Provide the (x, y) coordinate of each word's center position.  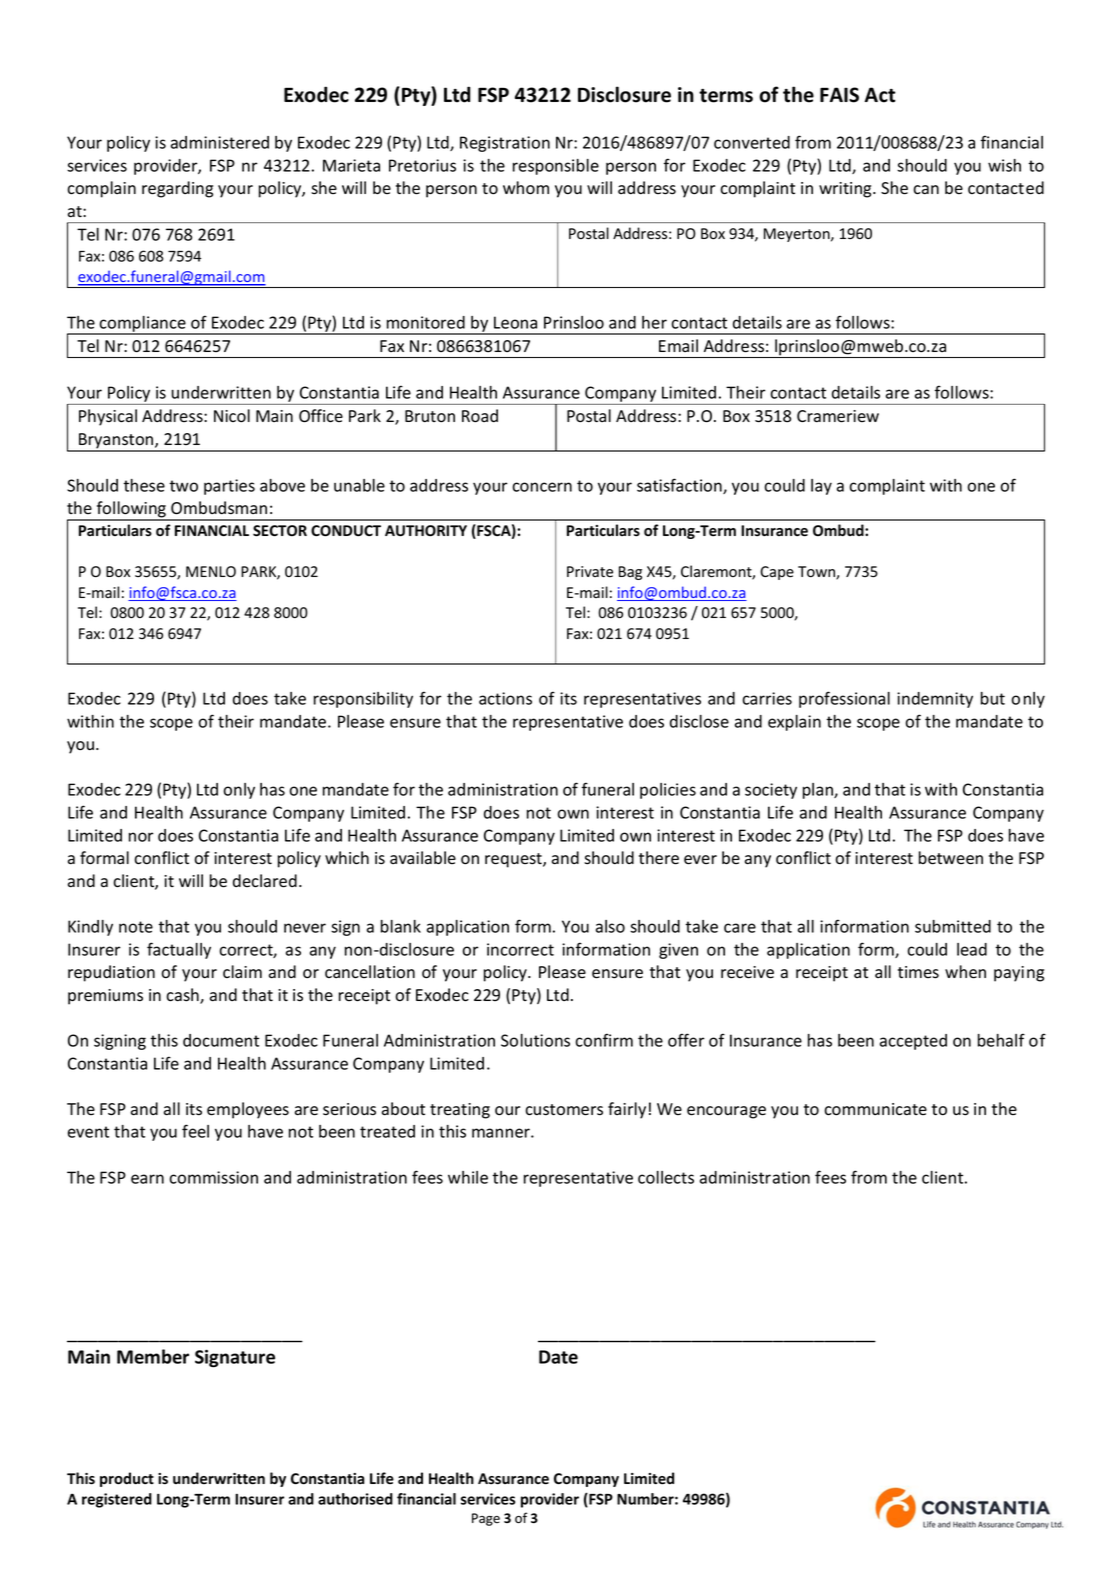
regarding (177, 189)
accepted (913, 1042)
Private (590, 571)
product (127, 1479)
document (221, 1040)
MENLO (211, 571)
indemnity (935, 700)
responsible (556, 167)
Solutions (535, 1040)
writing (846, 190)
